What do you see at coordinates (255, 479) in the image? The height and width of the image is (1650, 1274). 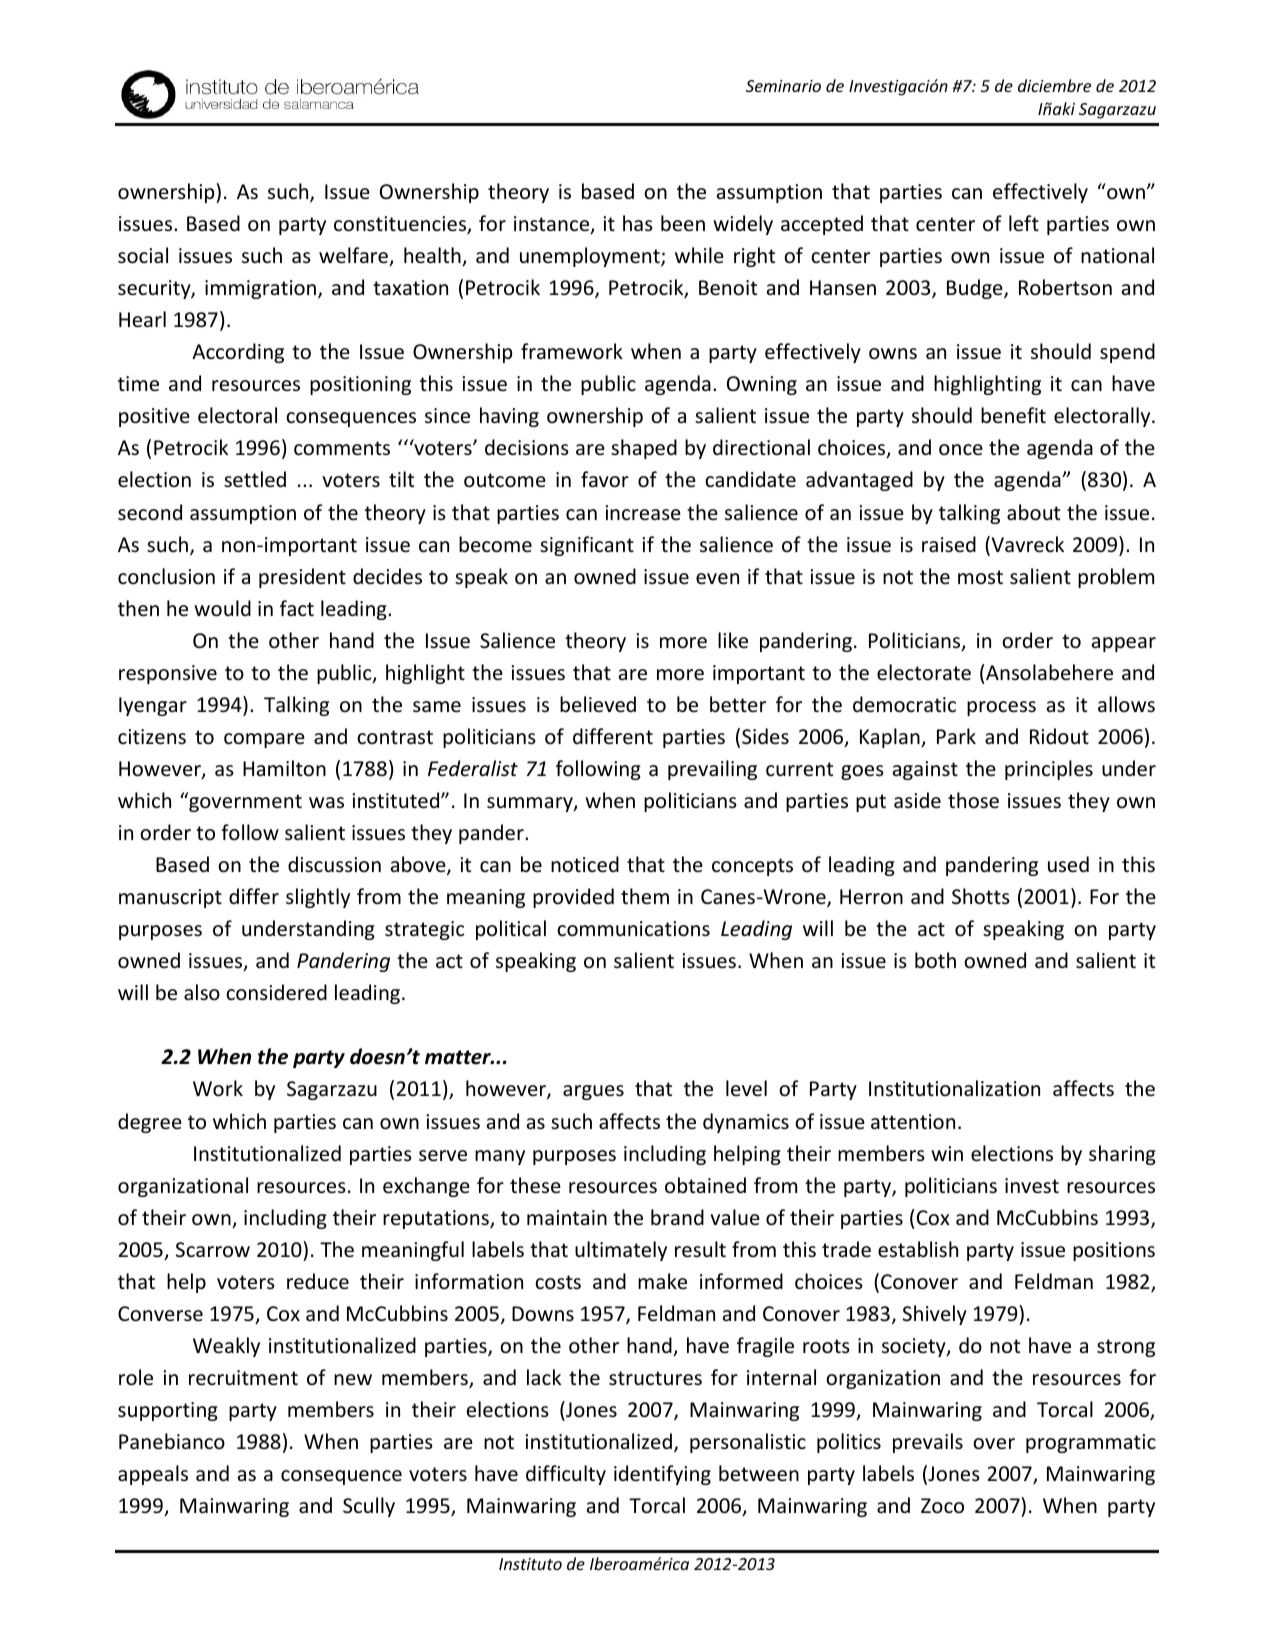 I see `settled` at bounding box center [255, 479].
